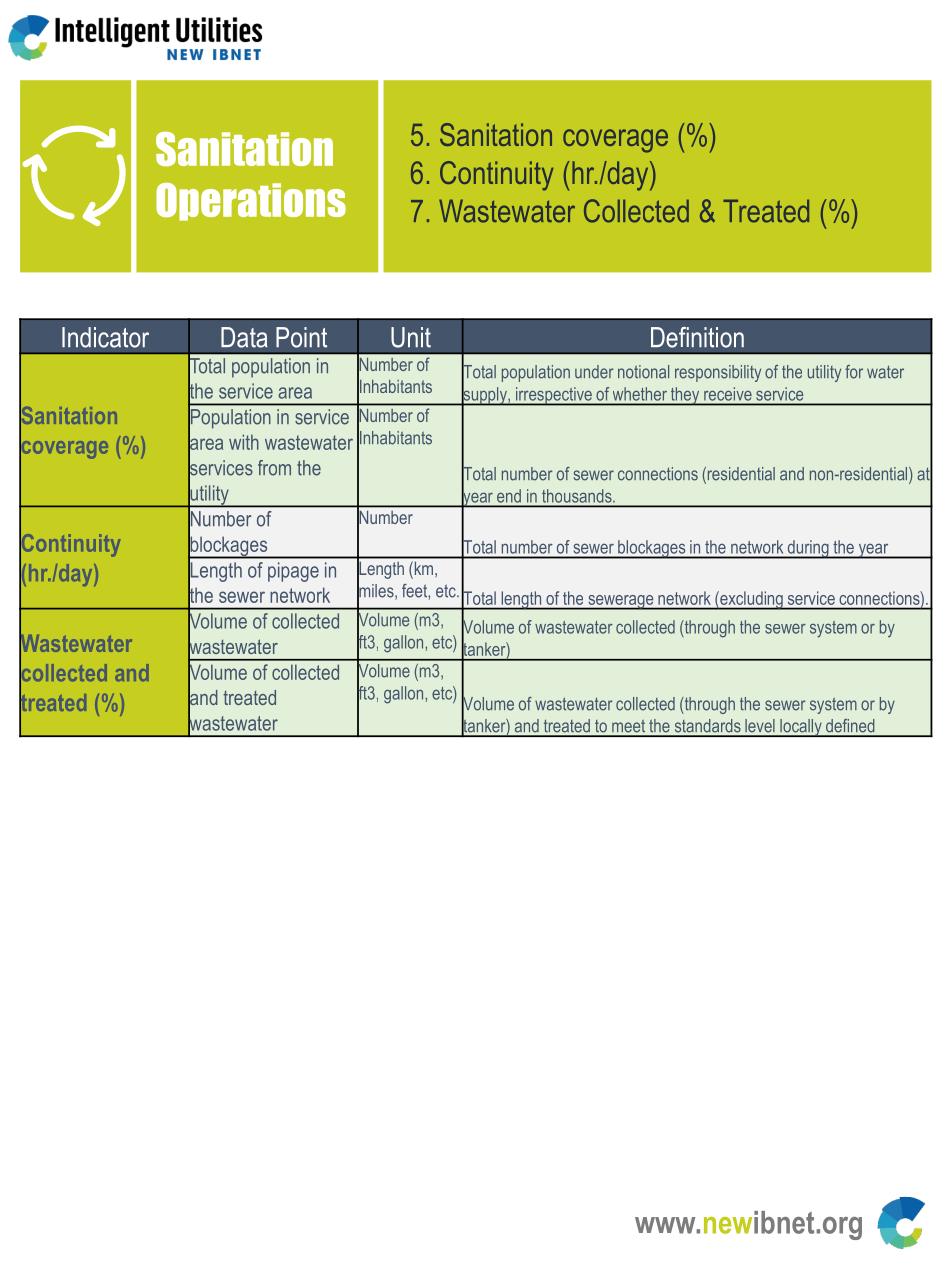 This screenshot has width=952, height=1270. Describe the element at coordinates (697, 337) in the screenshot. I see `Definition` at that location.
